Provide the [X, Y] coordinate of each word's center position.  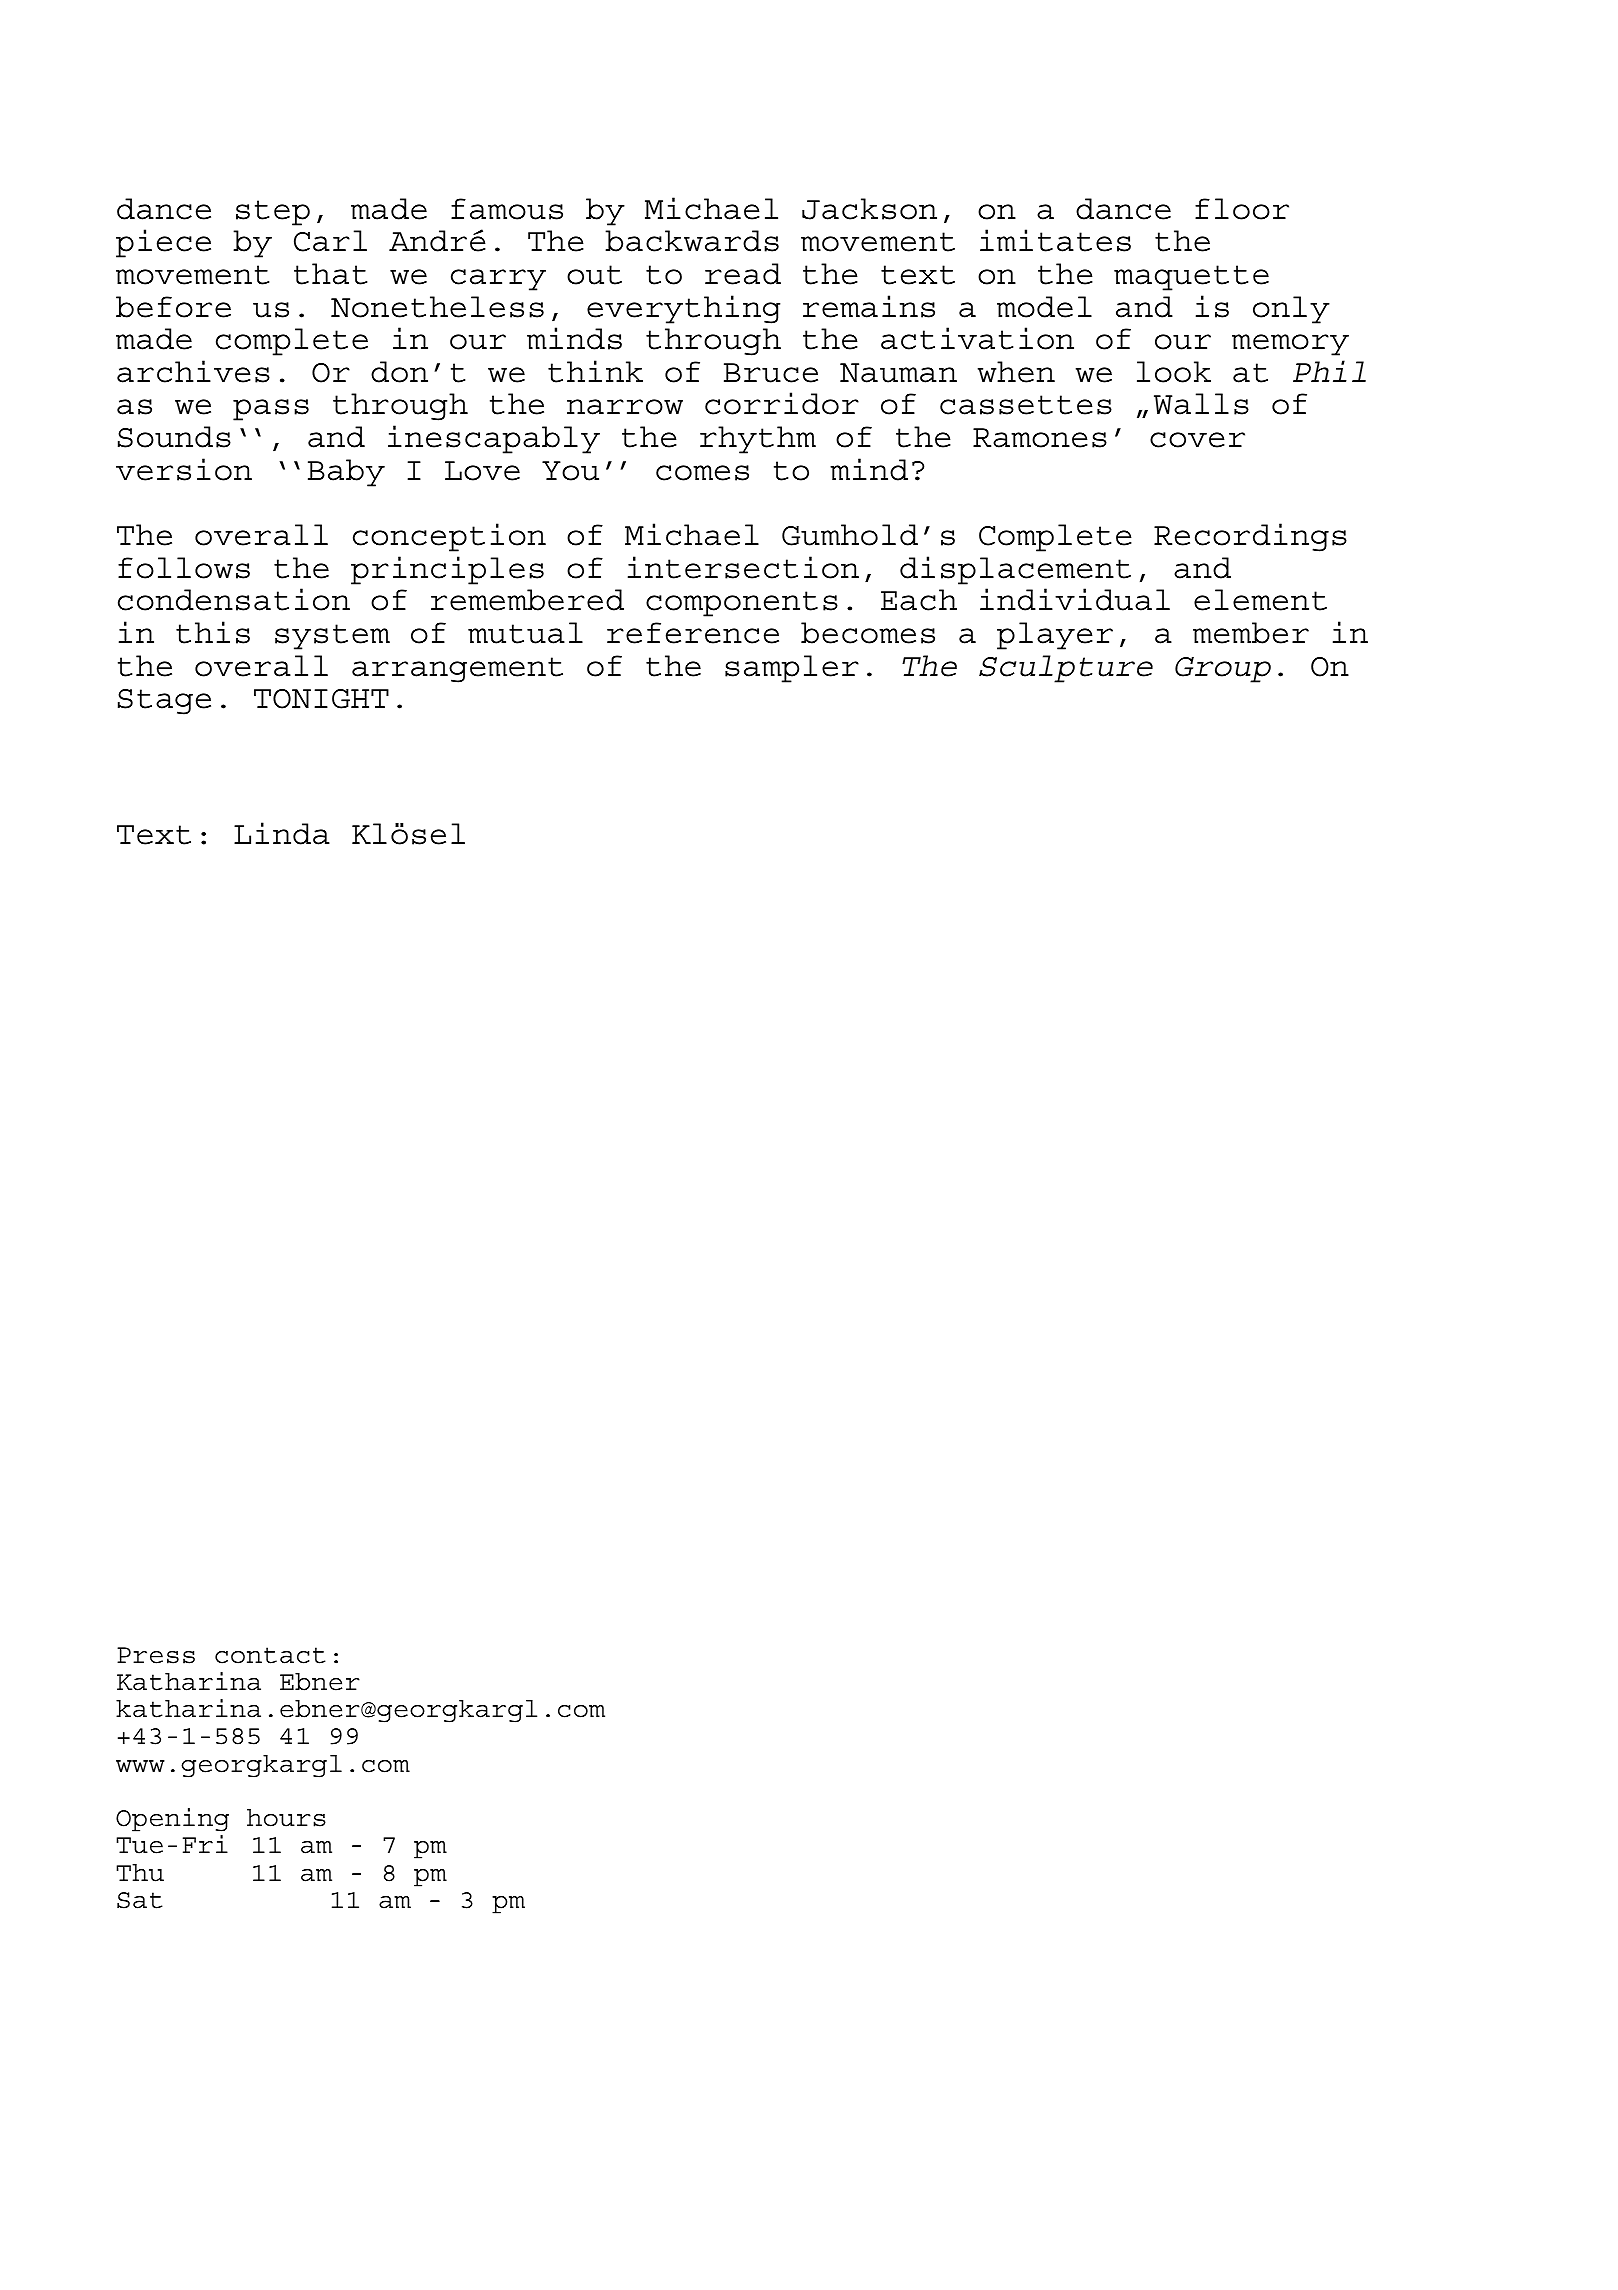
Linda [282, 833]
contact [270, 1655]
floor [1242, 209]
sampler [792, 669]
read [743, 274]
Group [1223, 670]
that [330, 274]
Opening [172, 1820]
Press [156, 1655]
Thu [140, 1873]
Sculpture [1066, 669]
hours [286, 1818]
